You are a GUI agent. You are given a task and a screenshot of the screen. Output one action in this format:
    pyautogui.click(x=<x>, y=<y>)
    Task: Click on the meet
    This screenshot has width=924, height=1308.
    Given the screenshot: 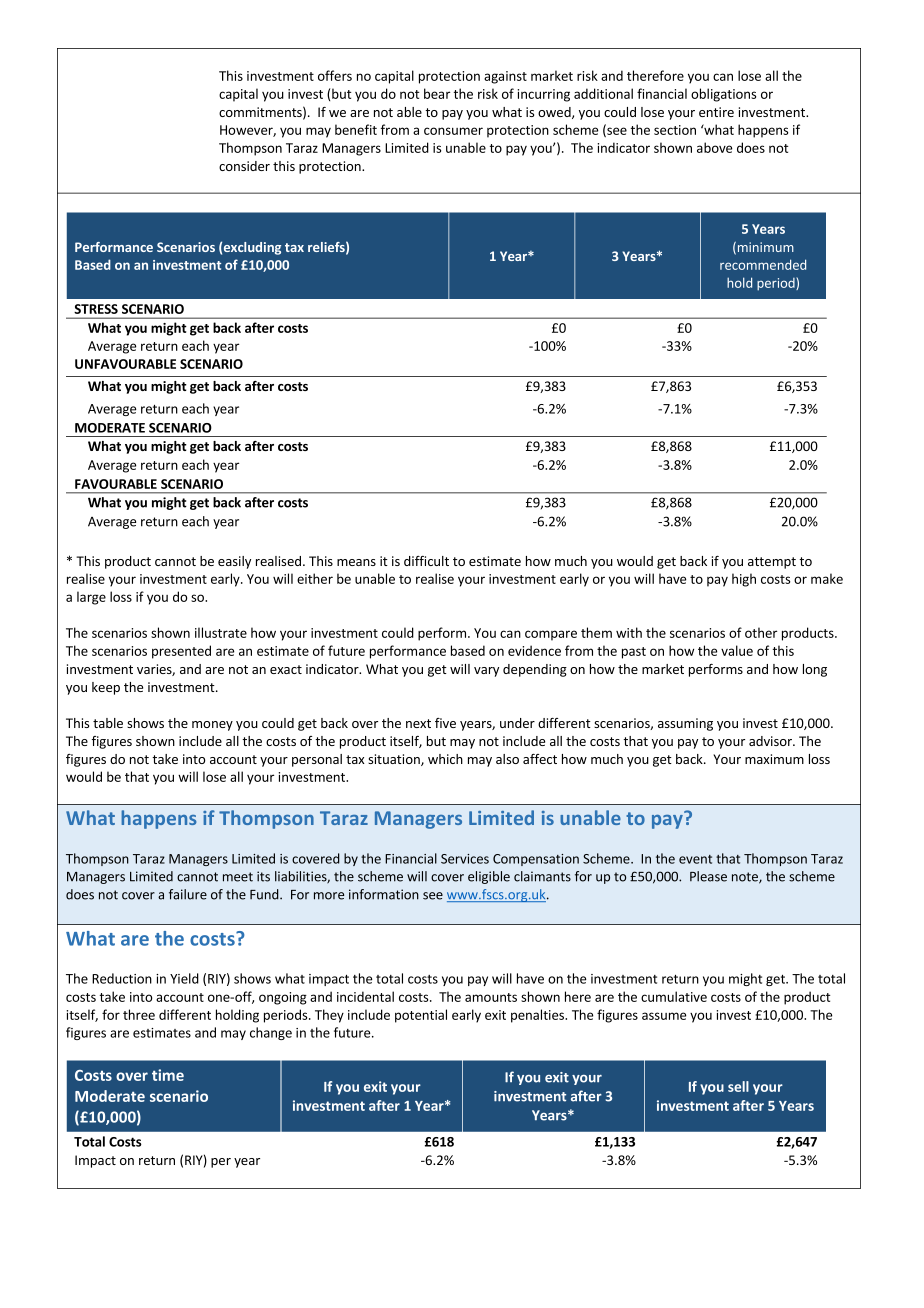 What is the action you would take?
    pyautogui.click(x=238, y=877)
